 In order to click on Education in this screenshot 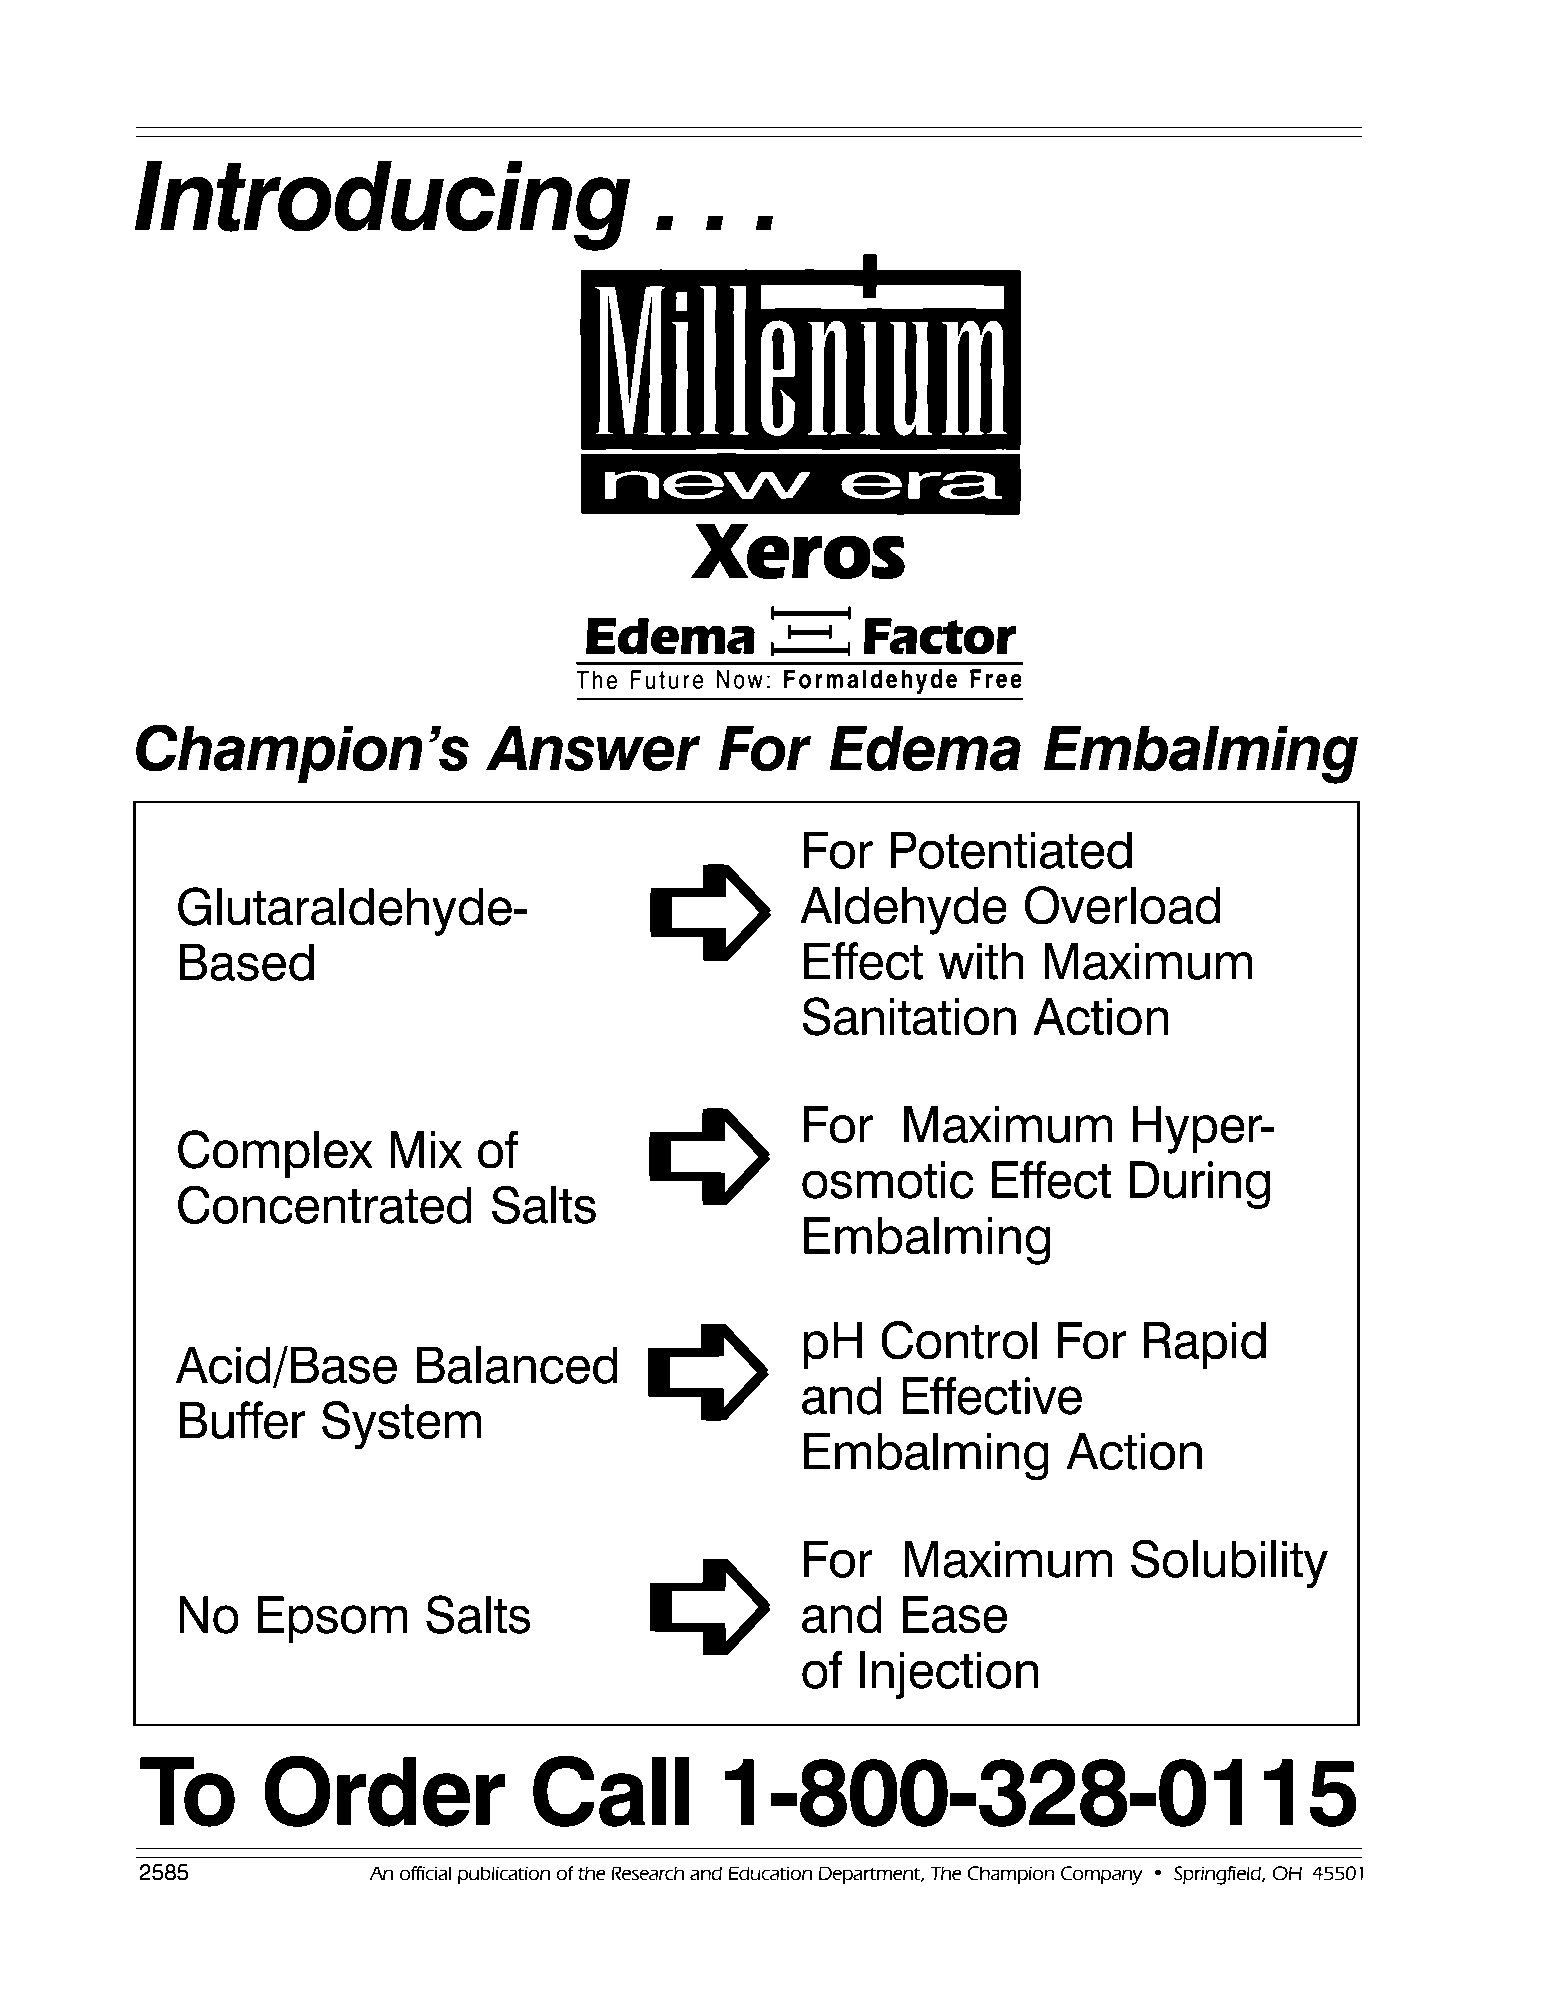, I will do `click(770, 1873)`.
